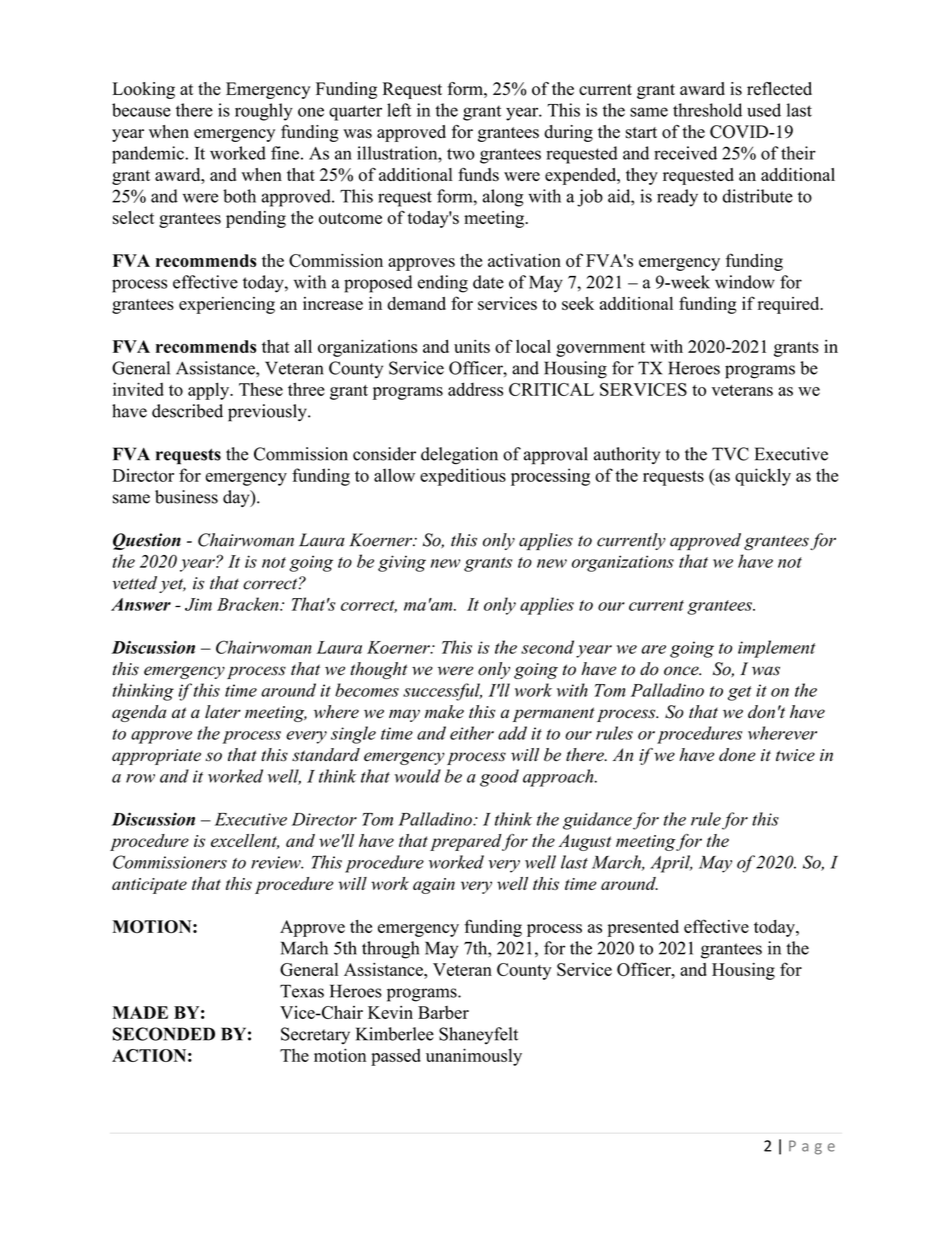 Image resolution: width=952 pixels, height=1233 pixels. Describe the element at coordinates (499, 778) in the screenshot. I see `good` at that location.
